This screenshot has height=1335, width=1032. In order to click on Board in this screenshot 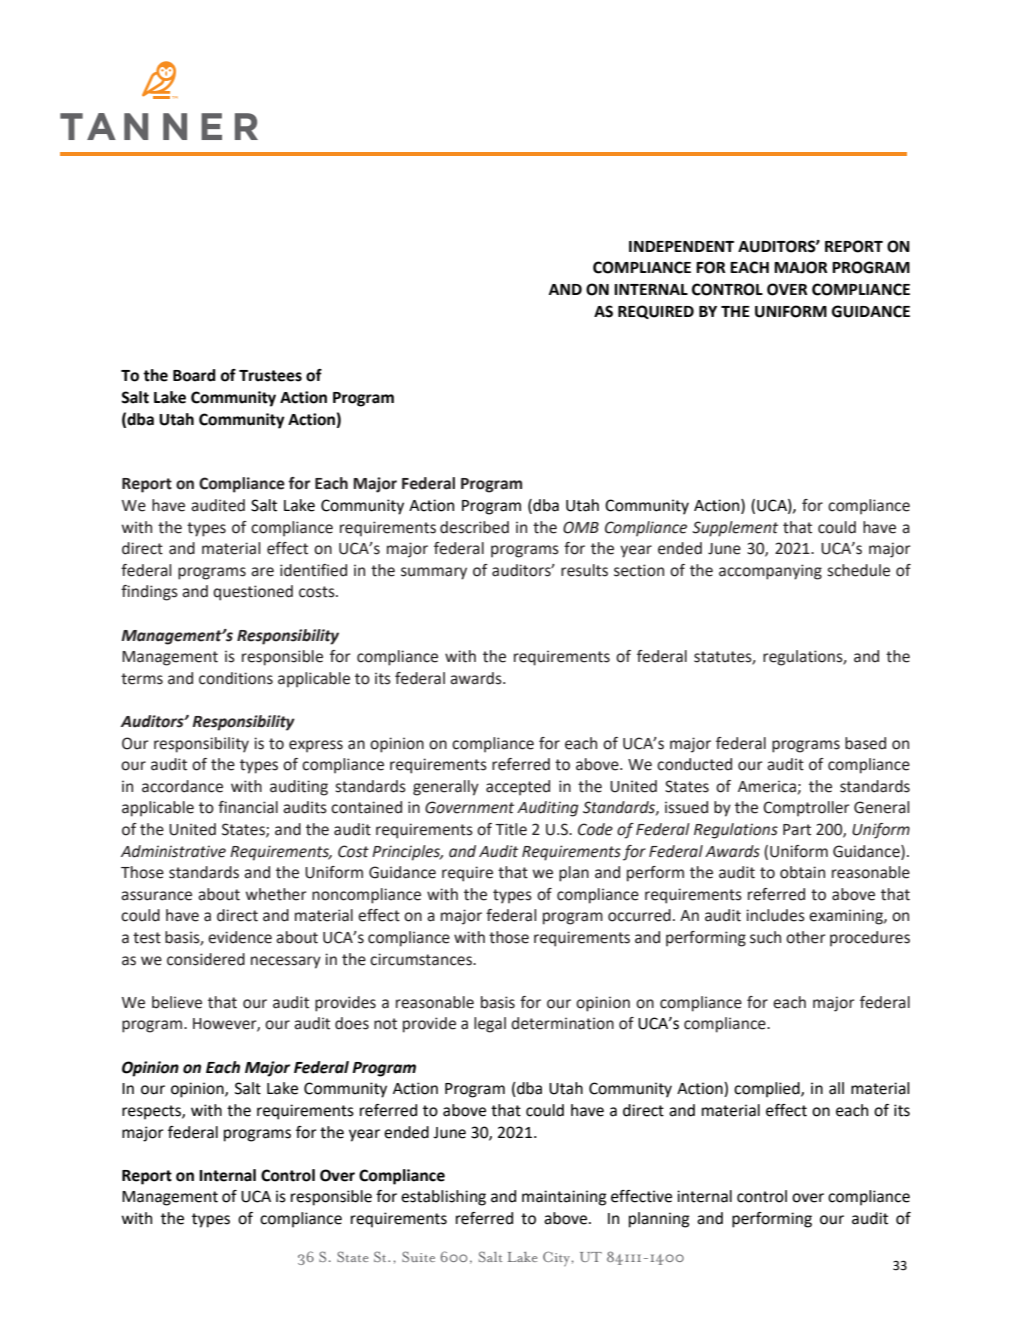, I will do `click(194, 375)`.
